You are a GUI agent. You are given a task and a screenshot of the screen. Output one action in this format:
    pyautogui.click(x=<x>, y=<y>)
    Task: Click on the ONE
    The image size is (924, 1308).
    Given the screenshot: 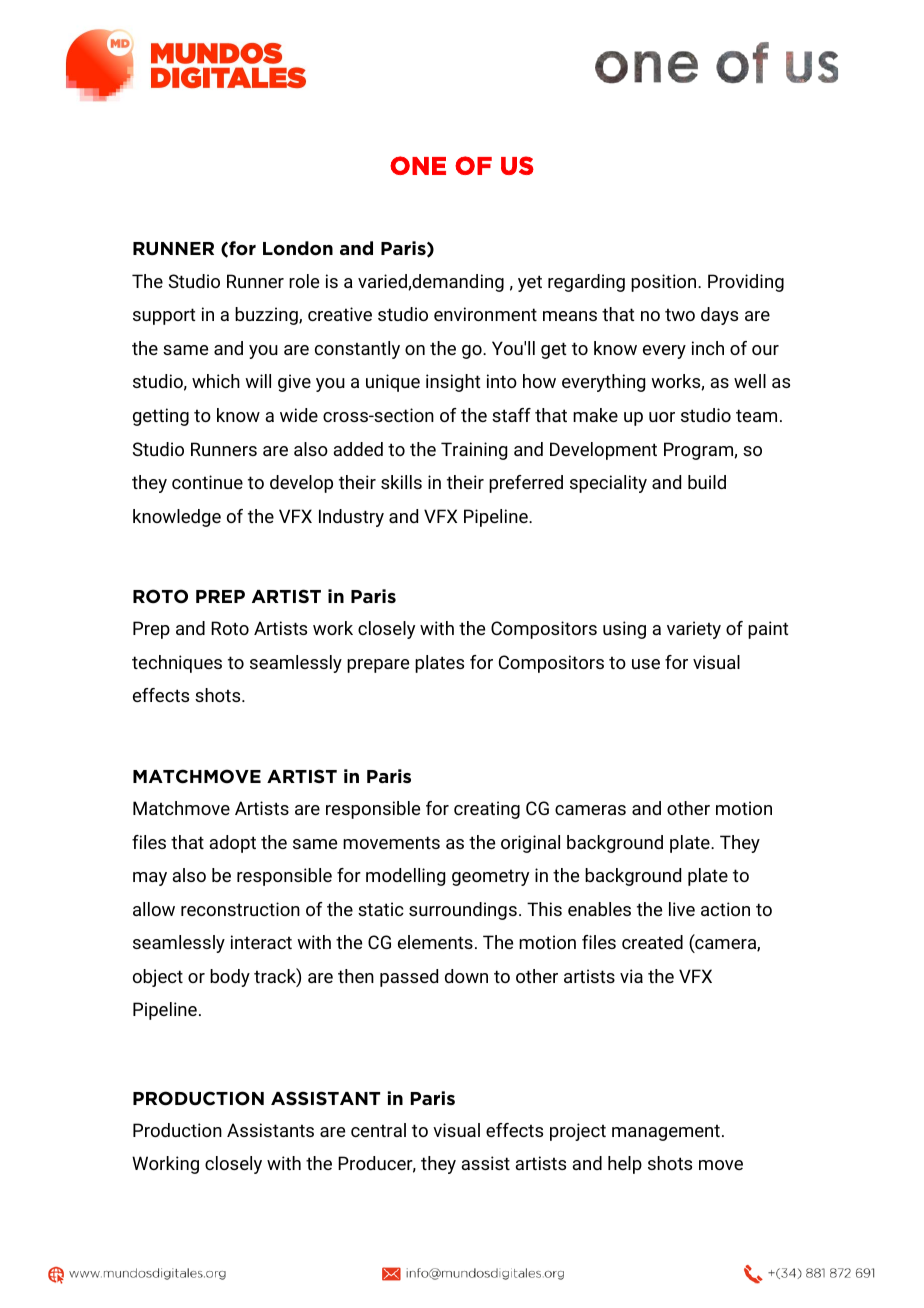 What is the action you would take?
    pyautogui.click(x=418, y=165)
